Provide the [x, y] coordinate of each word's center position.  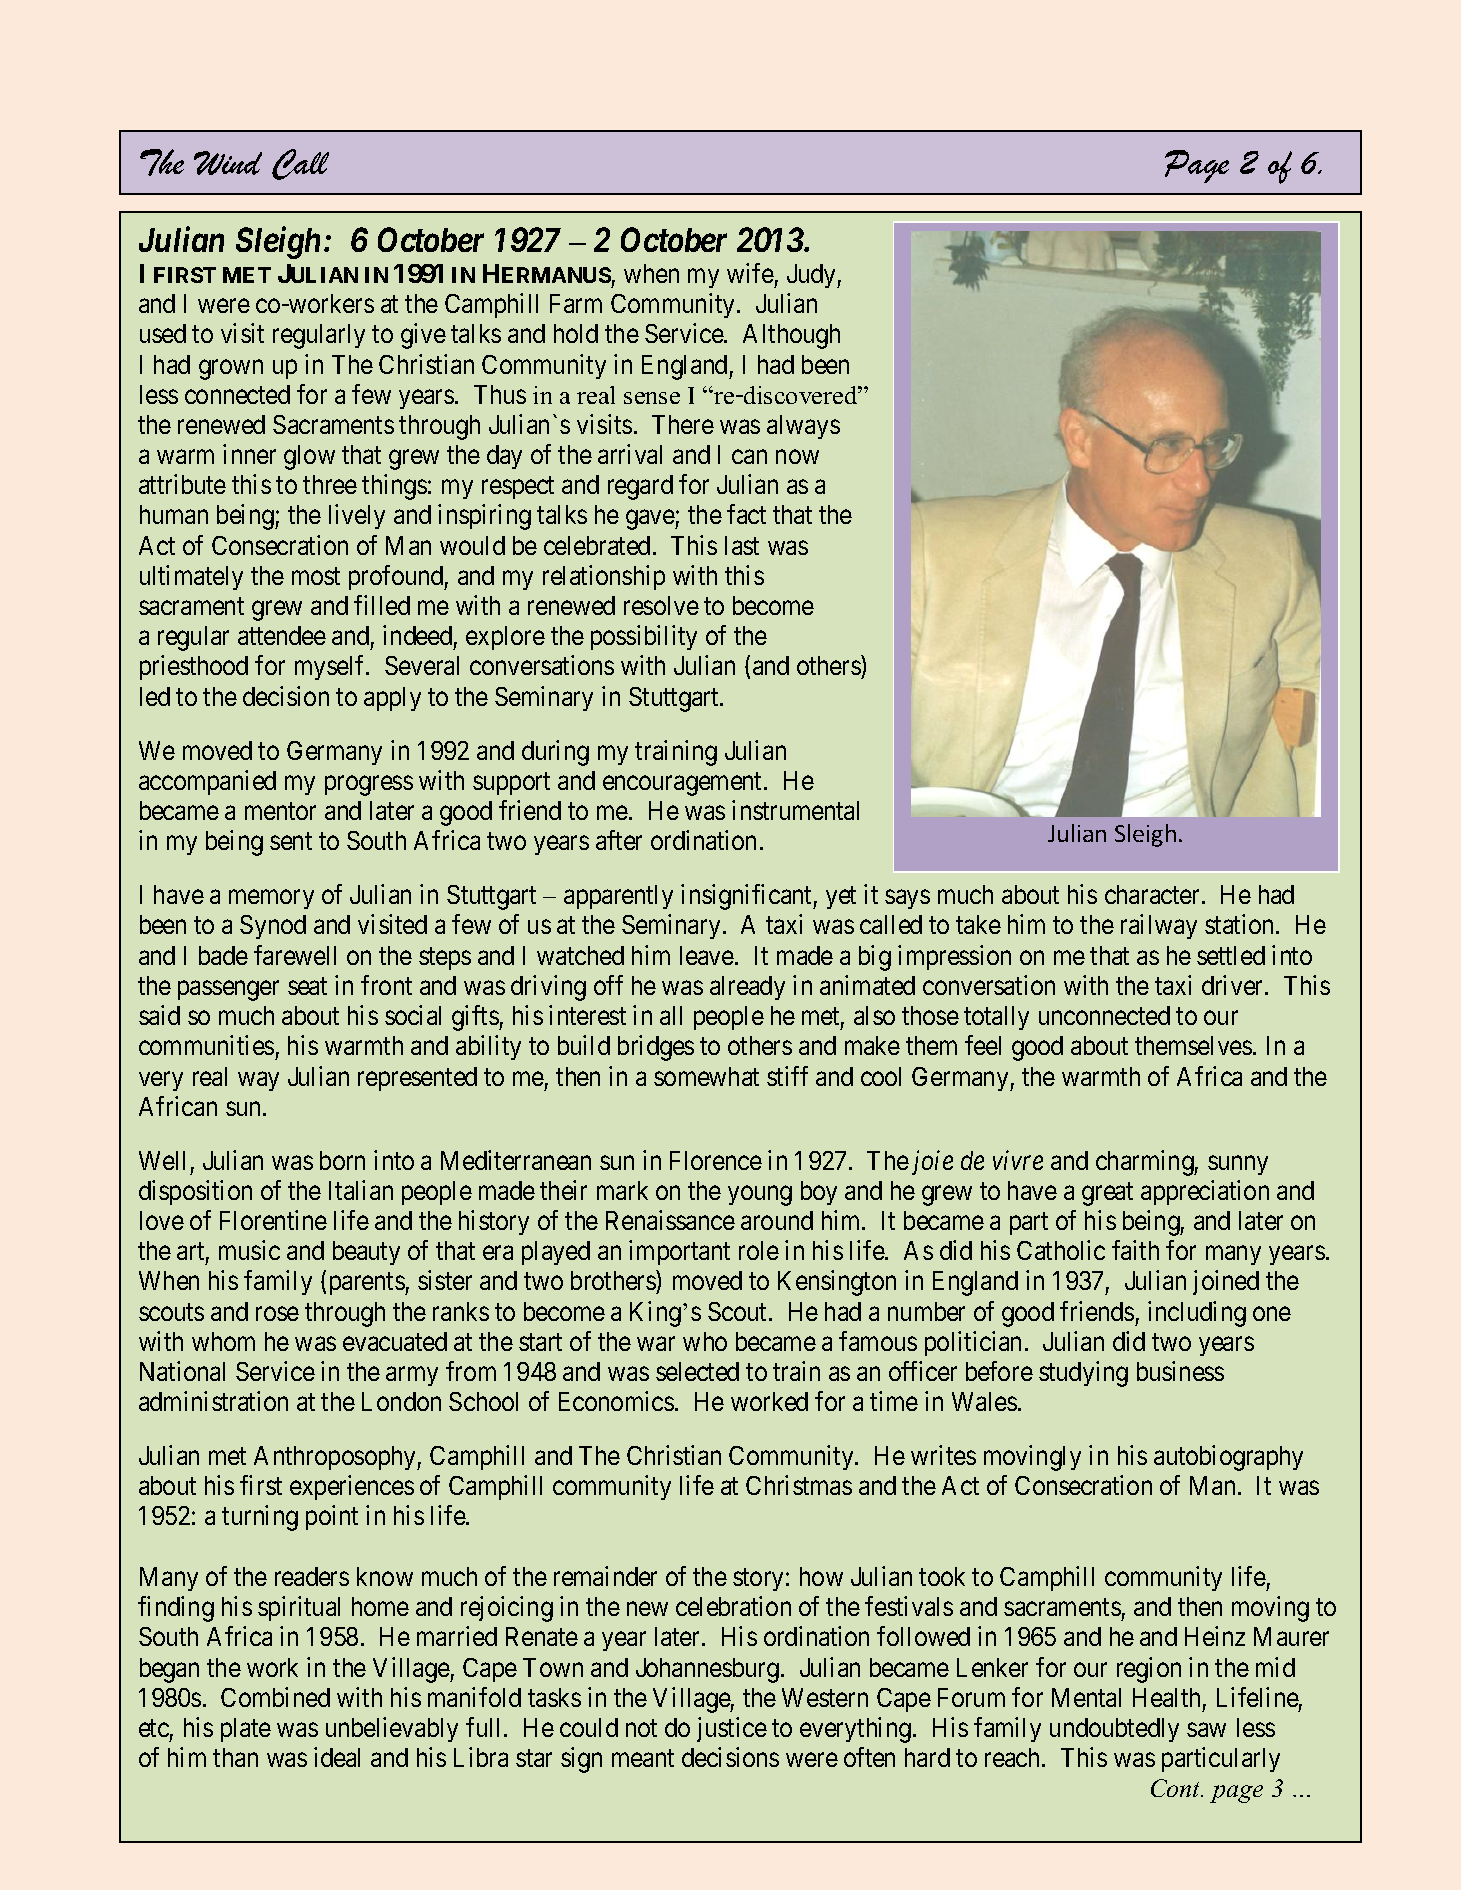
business [1180, 1371]
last [742, 545]
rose [277, 1314]
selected [697, 1371]
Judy [812, 276]
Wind [228, 163]
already [747, 988]
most [316, 576]
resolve [661, 605]
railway [1159, 926]
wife [750, 273]
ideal [337, 1757]
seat [307, 986]
